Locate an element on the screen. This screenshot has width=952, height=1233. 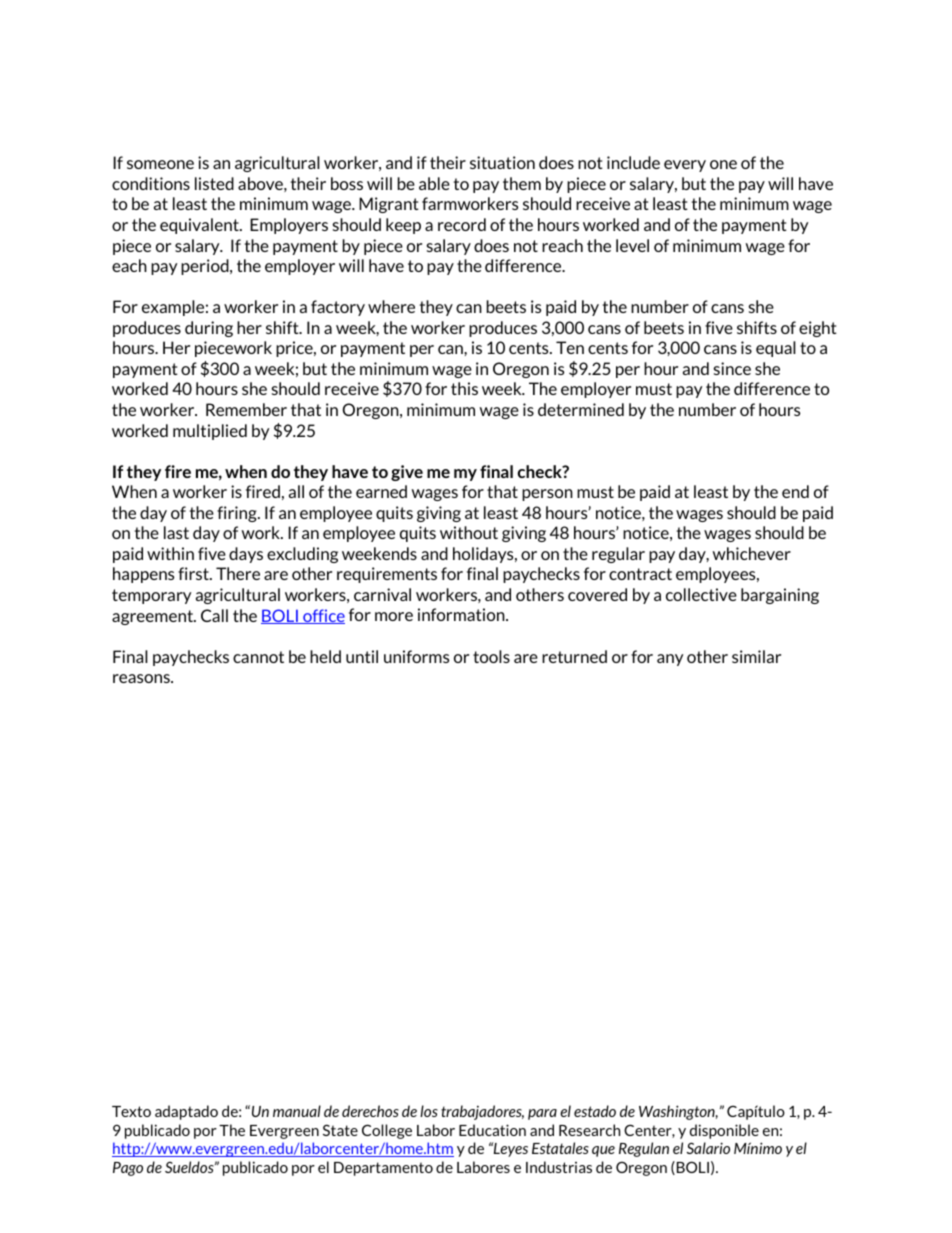
reasons is located at coordinates (142, 678).
